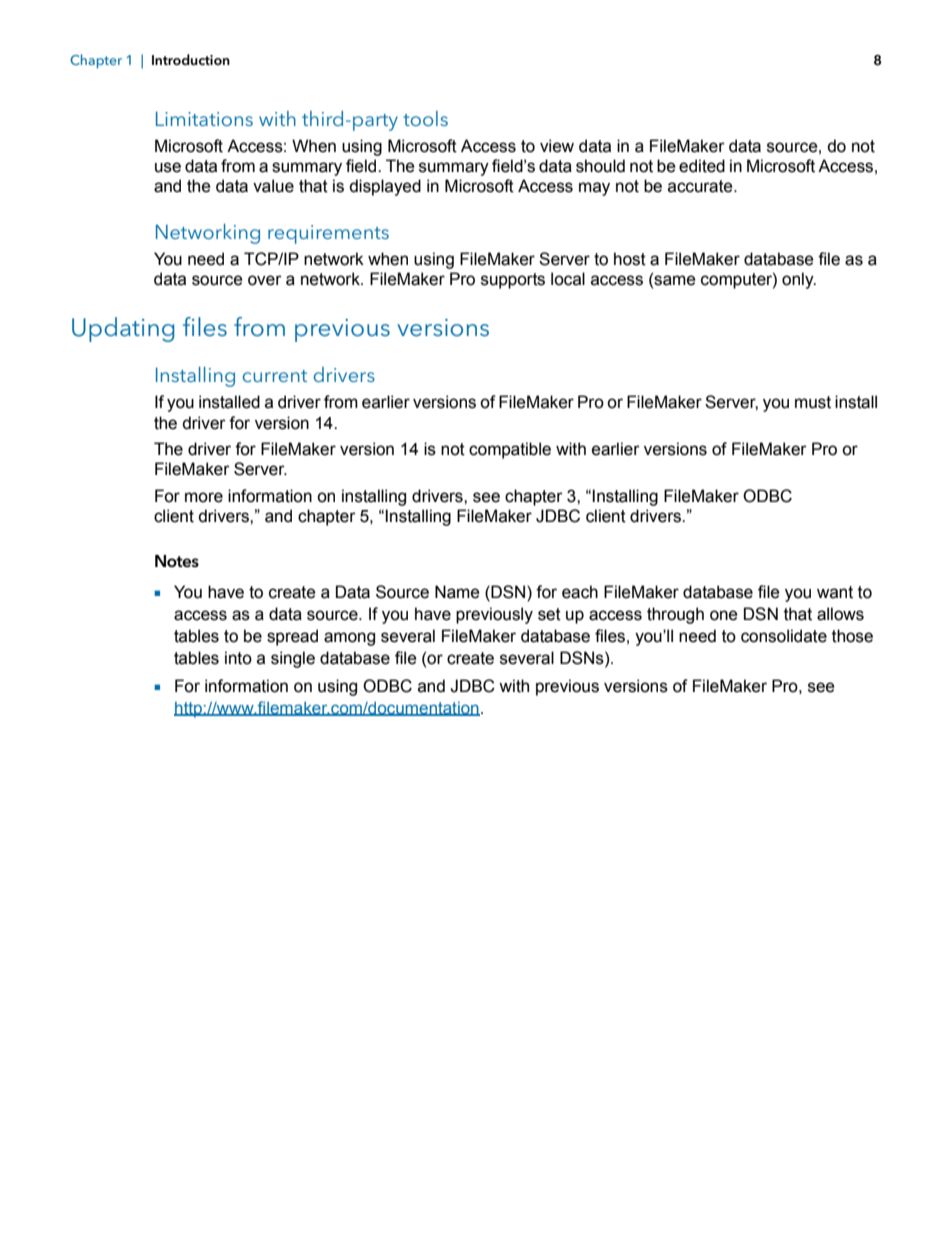 The image size is (952, 1233). Describe the element at coordinates (835, 592) in the screenshot. I see `want` at that location.
